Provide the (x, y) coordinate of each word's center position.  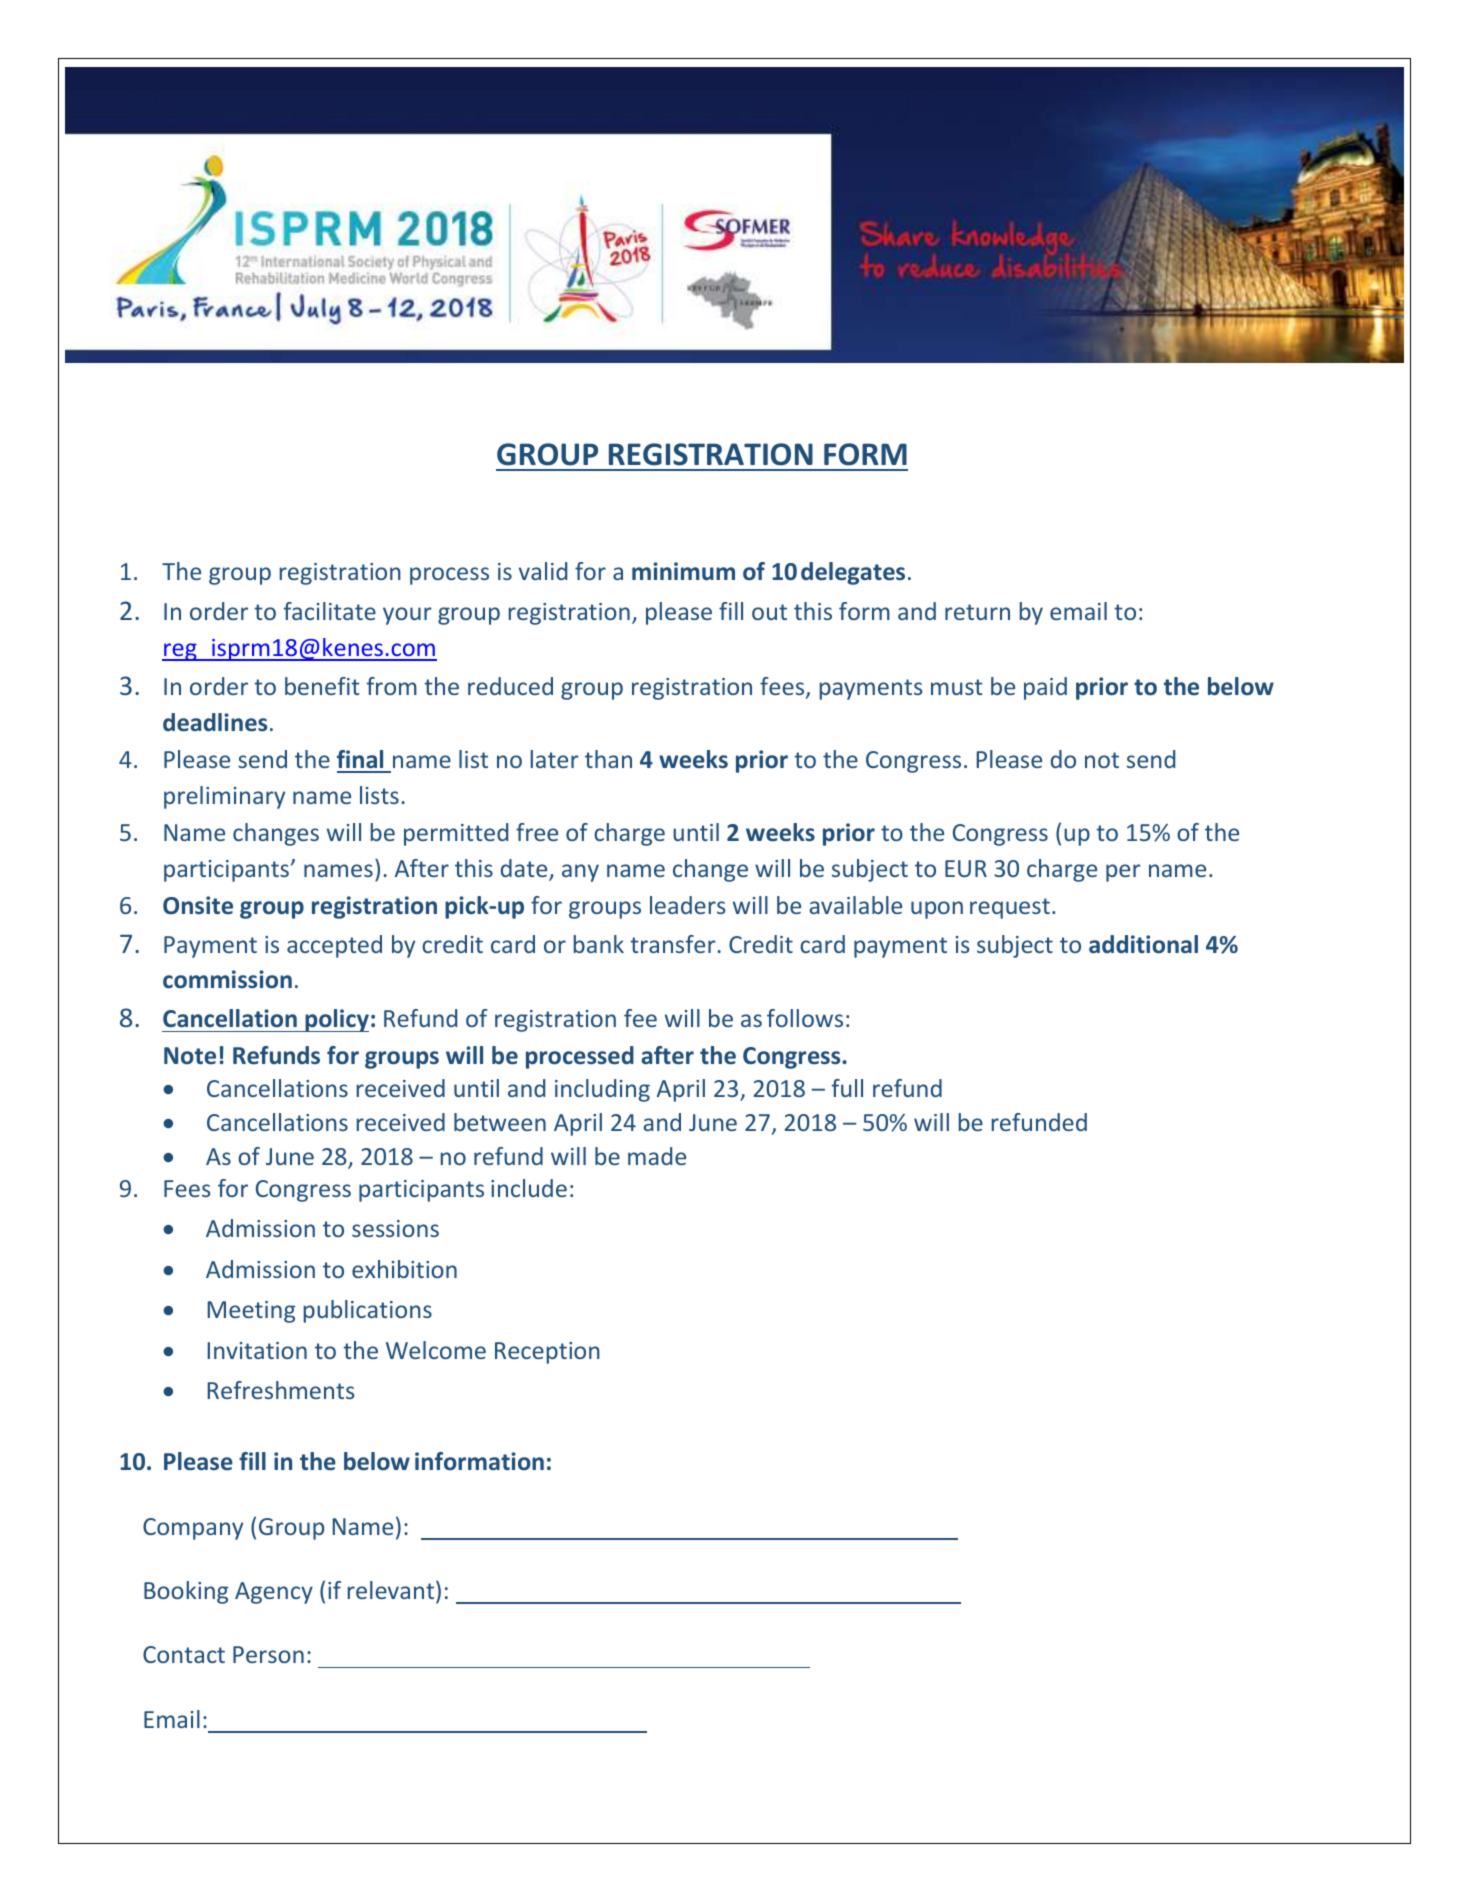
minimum (683, 571)
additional (1143, 944)
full (847, 1088)
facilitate (330, 611)
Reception (547, 1353)
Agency (274, 1593)
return (977, 612)
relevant (392, 1591)
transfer (674, 944)
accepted (334, 946)
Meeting (251, 1312)
